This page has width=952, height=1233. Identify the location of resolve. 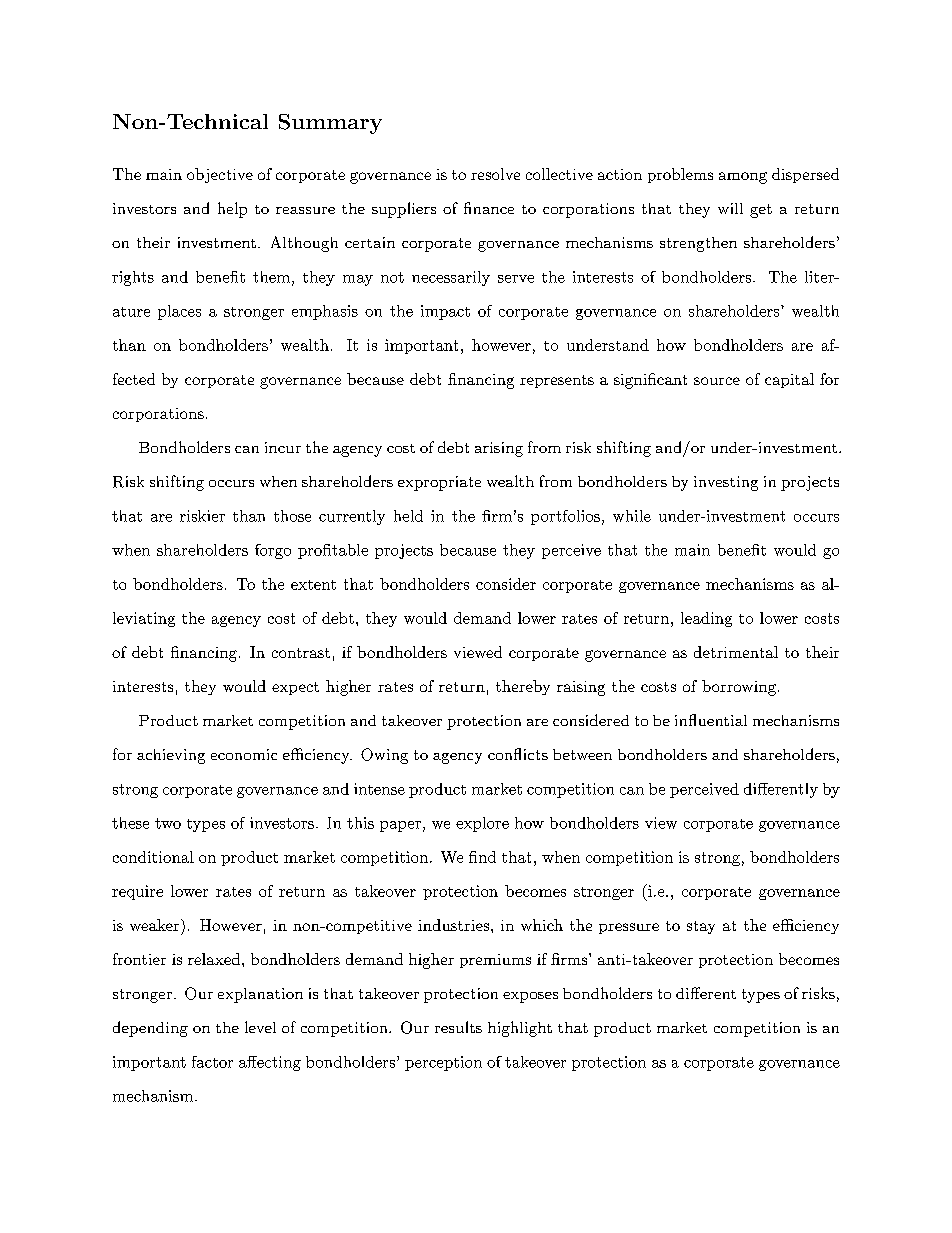
(495, 174).
